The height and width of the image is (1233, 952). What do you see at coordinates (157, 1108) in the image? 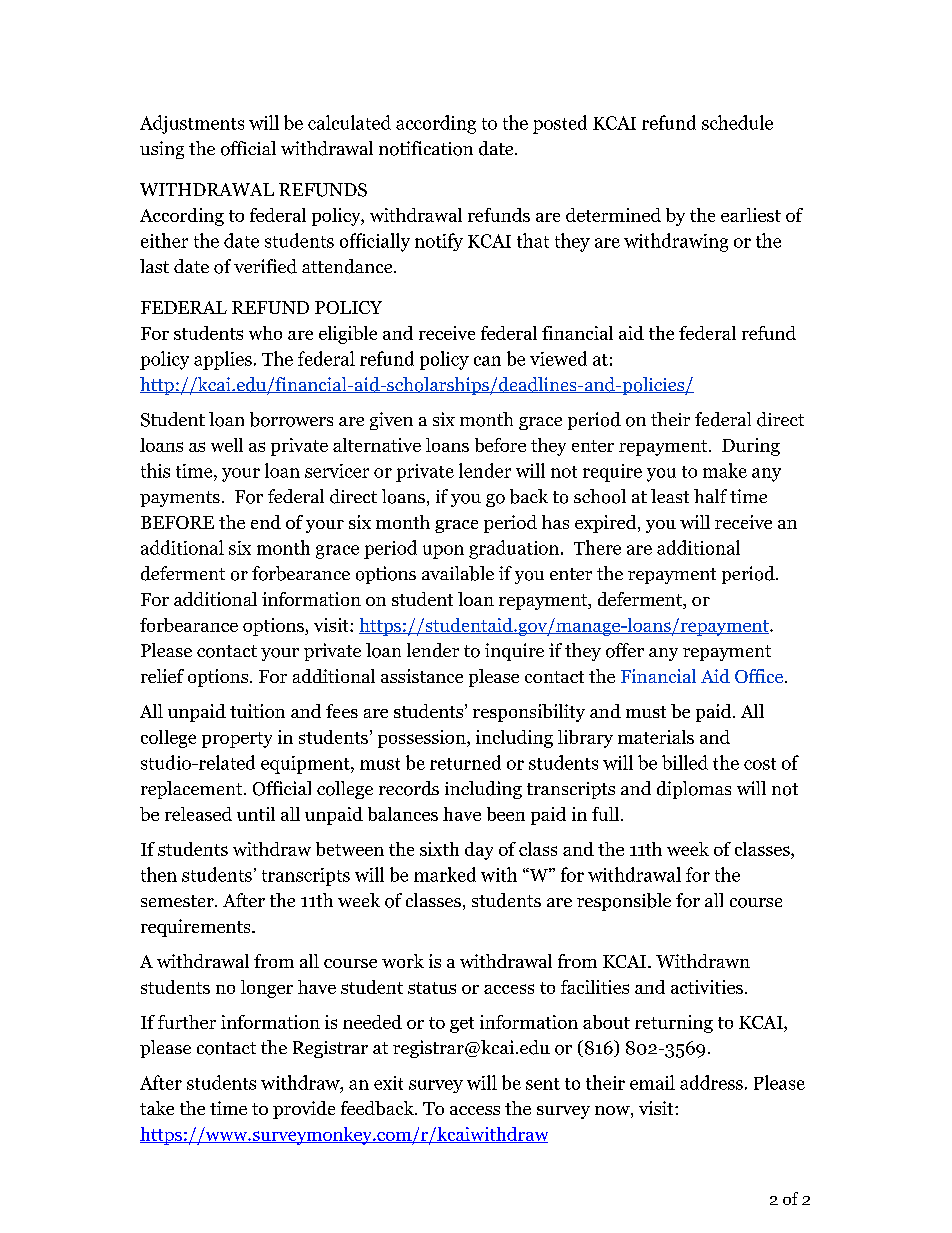
I see `take` at bounding box center [157, 1108].
